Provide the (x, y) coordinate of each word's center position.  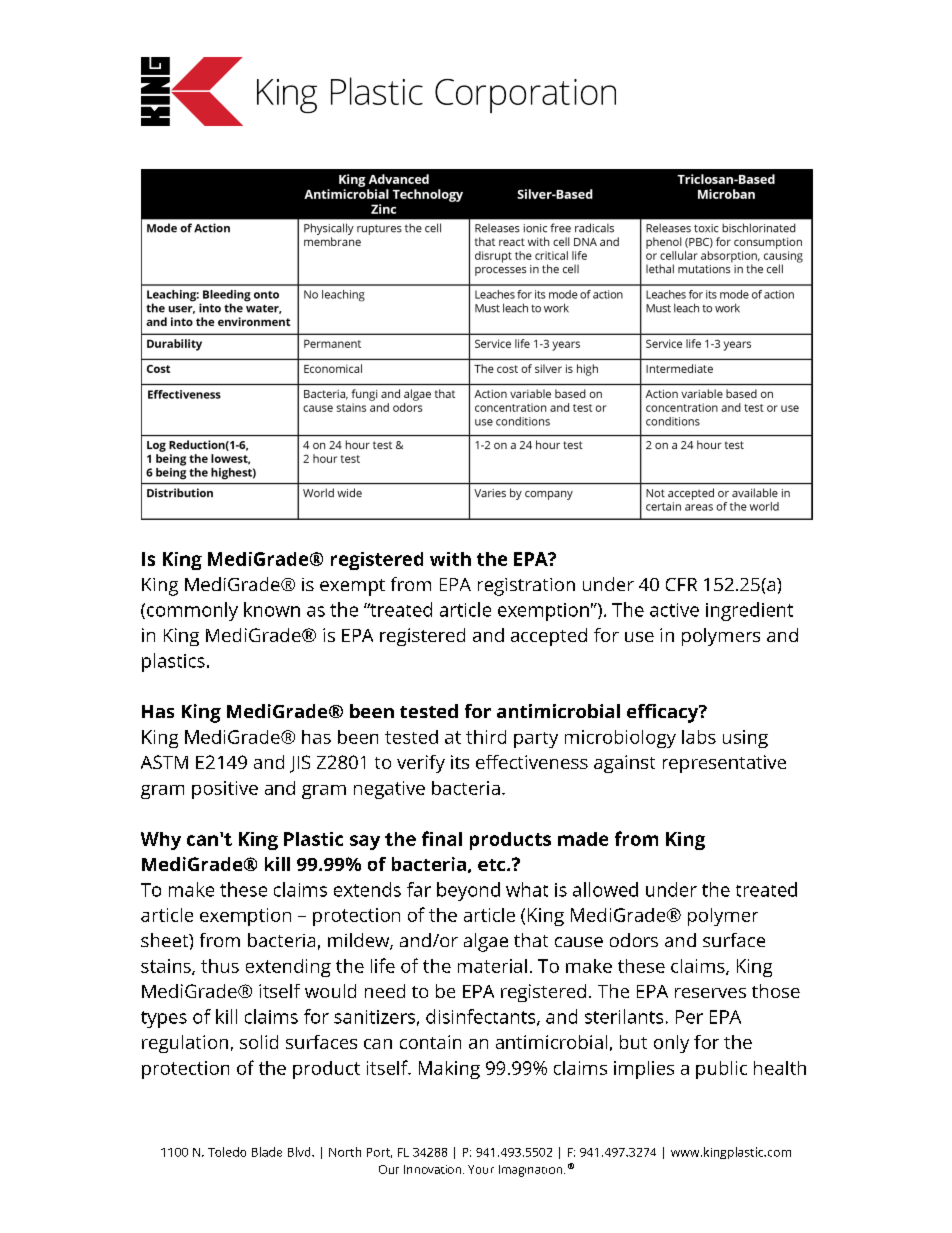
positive (225, 790)
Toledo (227, 1152)
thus (220, 966)
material (492, 966)
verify (421, 764)
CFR (681, 584)
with (450, 559)
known (272, 609)
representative (724, 764)
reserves (710, 993)
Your (481, 1169)
